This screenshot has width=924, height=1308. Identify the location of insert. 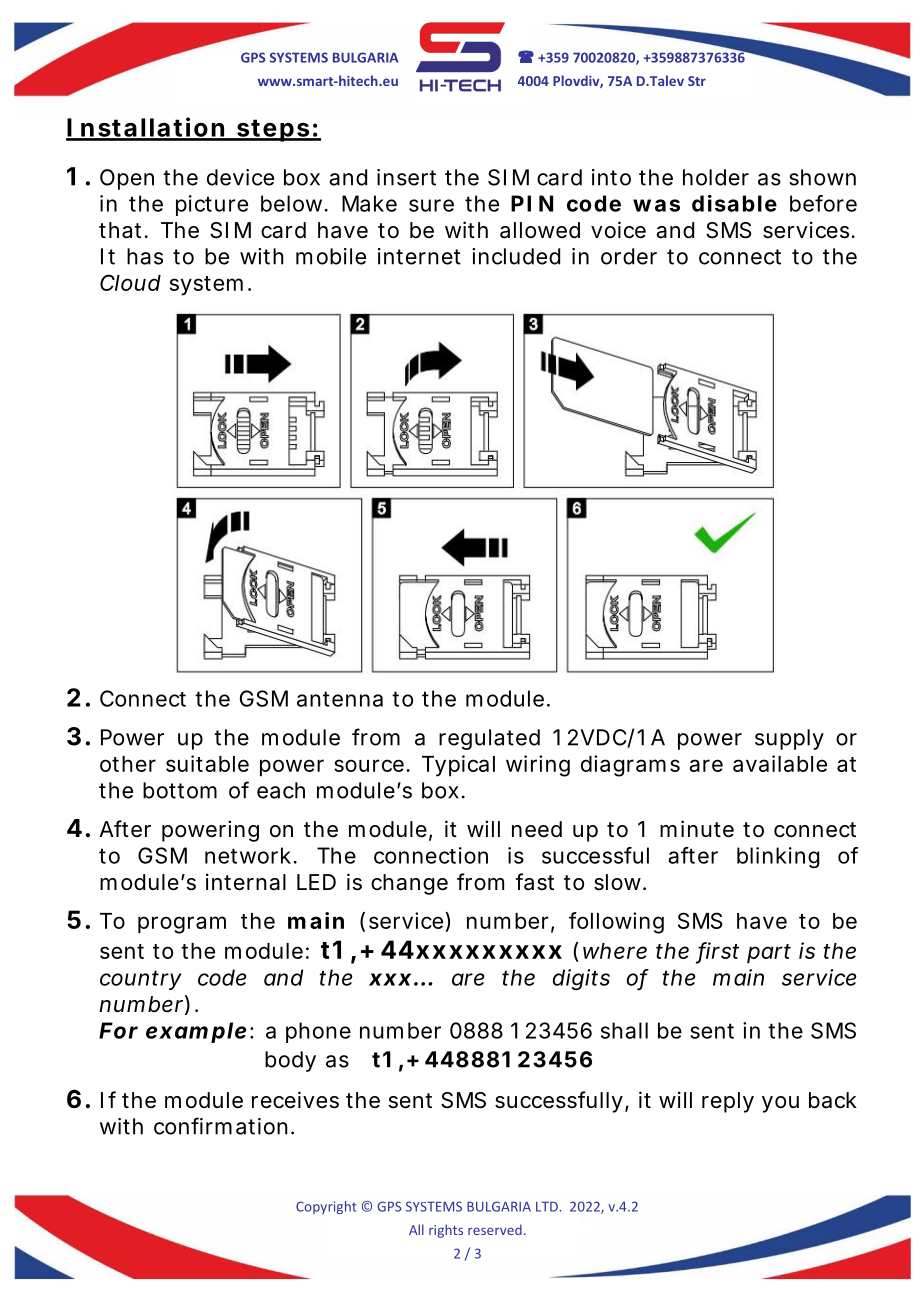
(406, 177).
